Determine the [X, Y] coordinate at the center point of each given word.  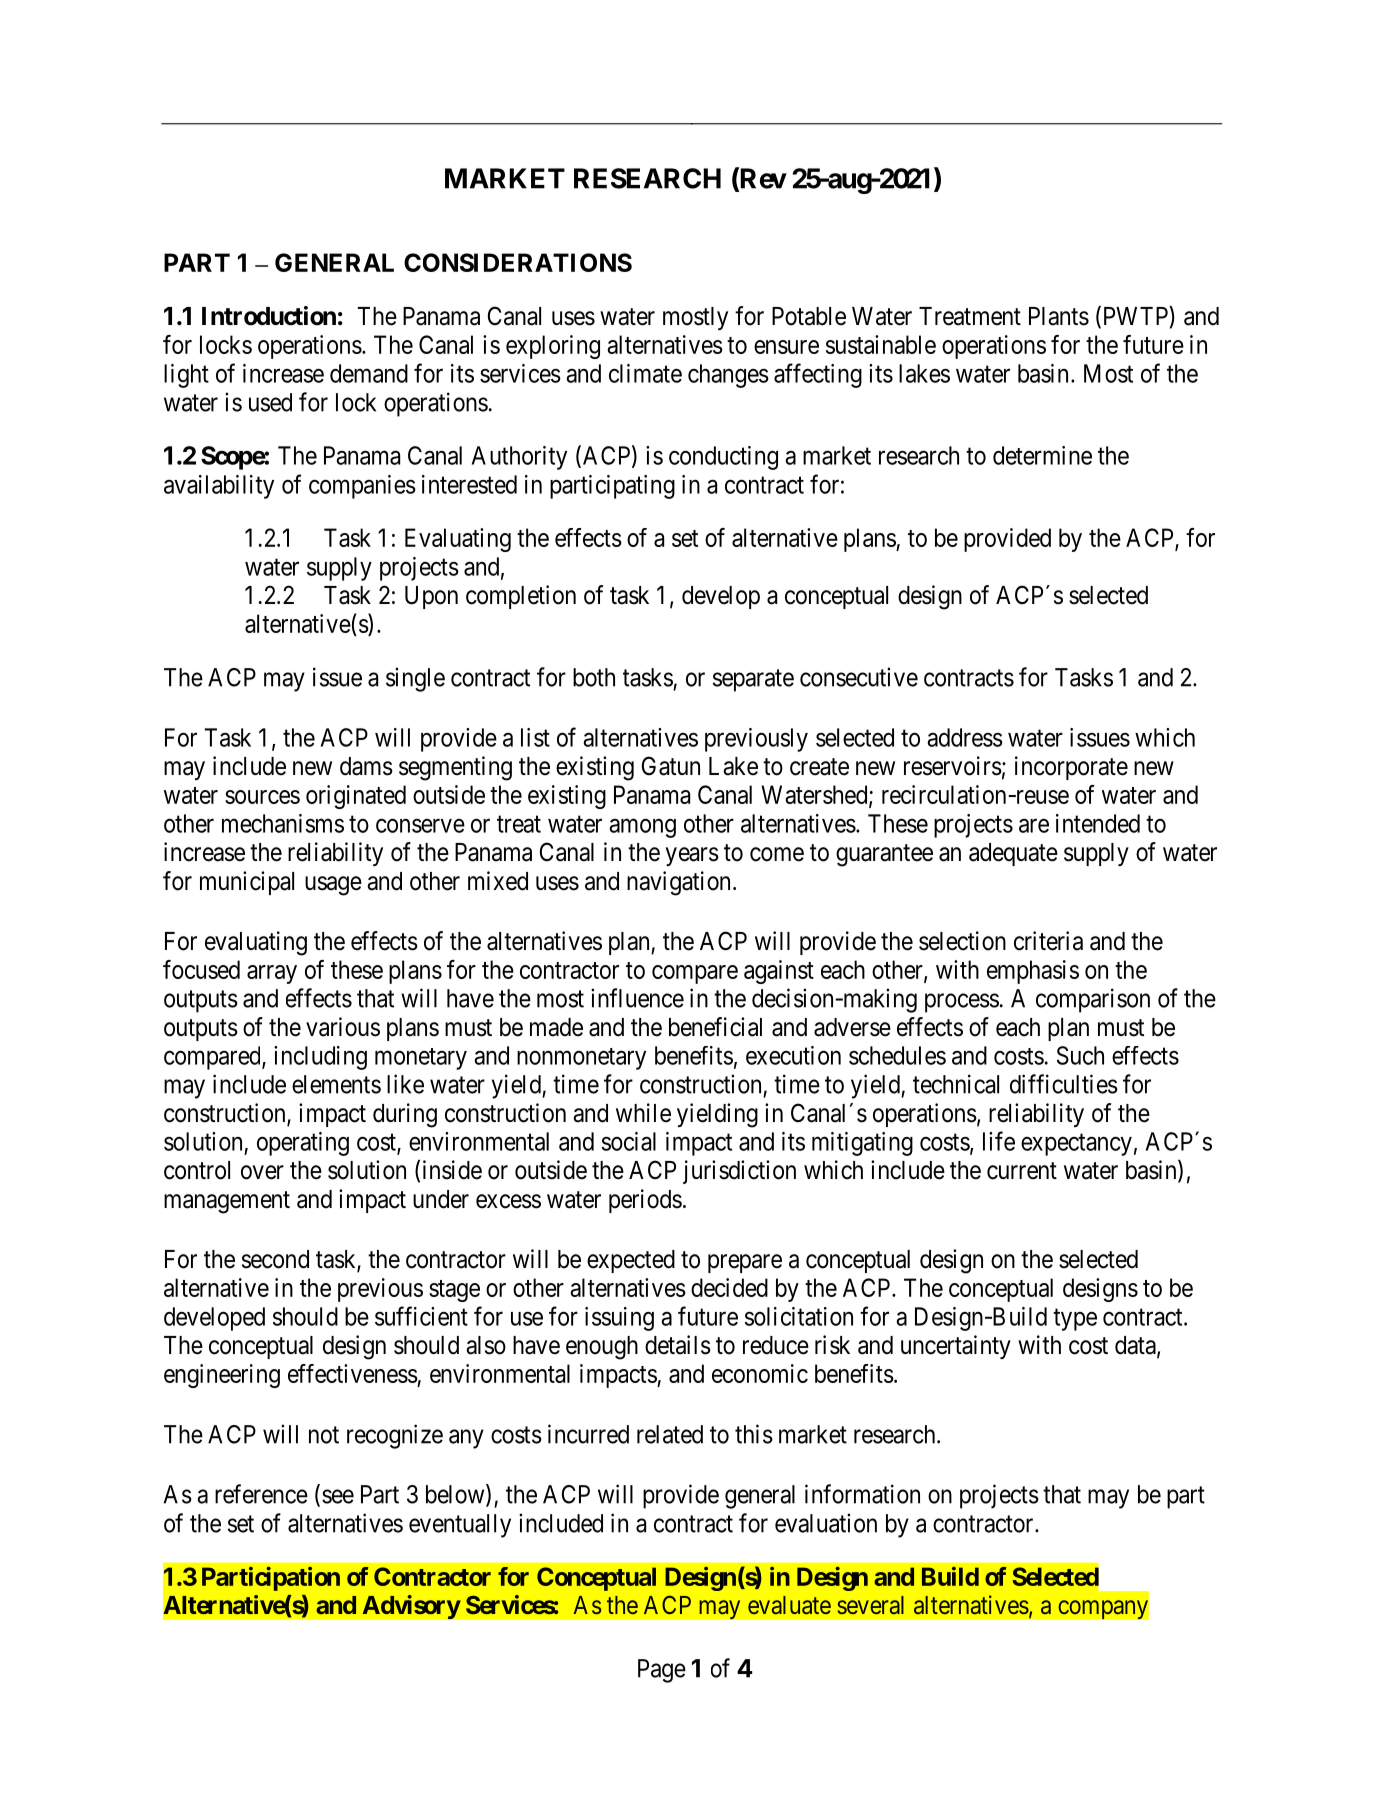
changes [728, 376]
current [1022, 1171]
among [642, 828]
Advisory [411, 1607]
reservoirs [953, 766]
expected [631, 1261]
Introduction [269, 316]
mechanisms [283, 823]
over [262, 1172]
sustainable [881, 344]
